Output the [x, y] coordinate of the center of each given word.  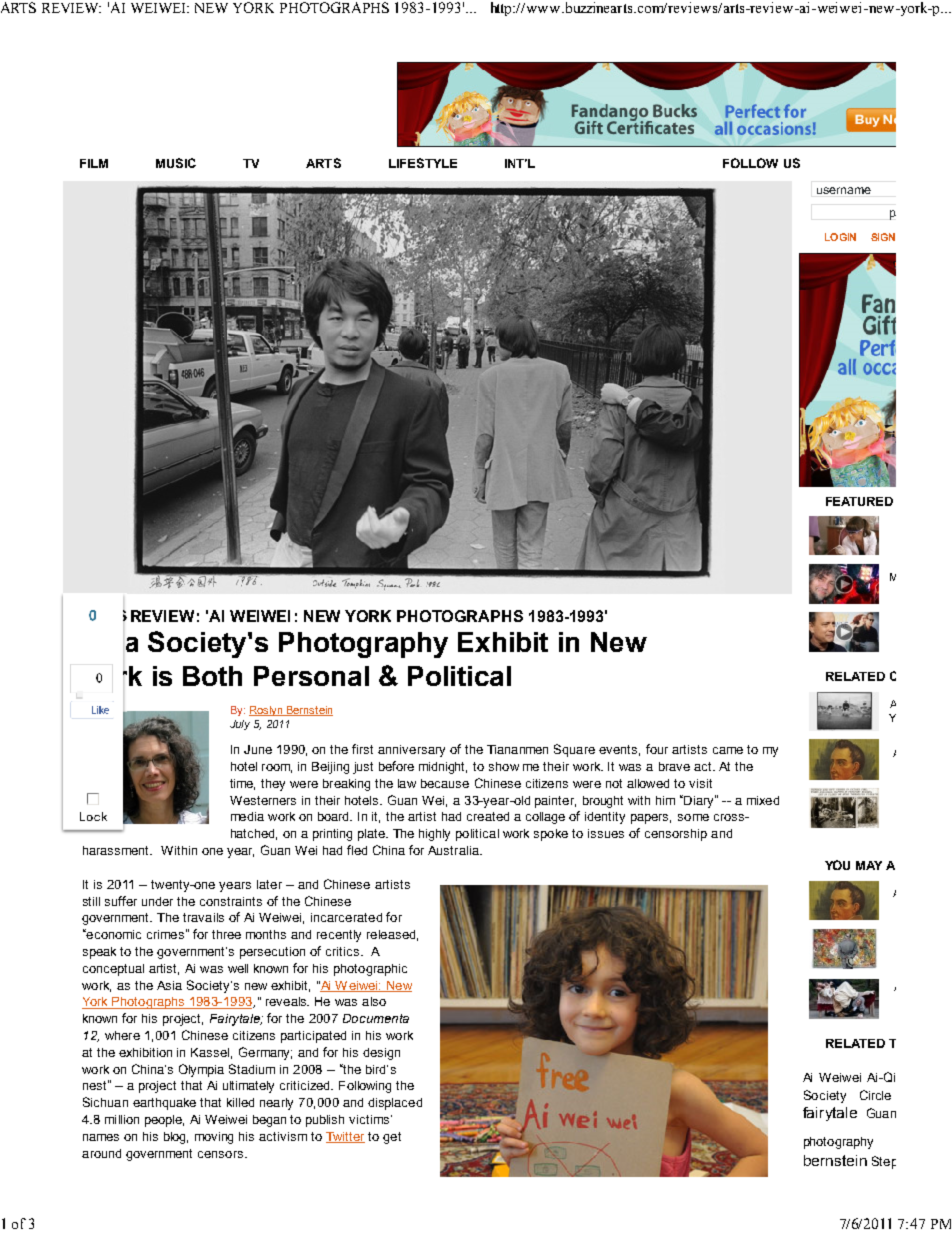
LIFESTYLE [423, 163]
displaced [395, 1104]
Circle [875, 1095]
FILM [94, 163]
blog [176, 1138]
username [844, 190]
